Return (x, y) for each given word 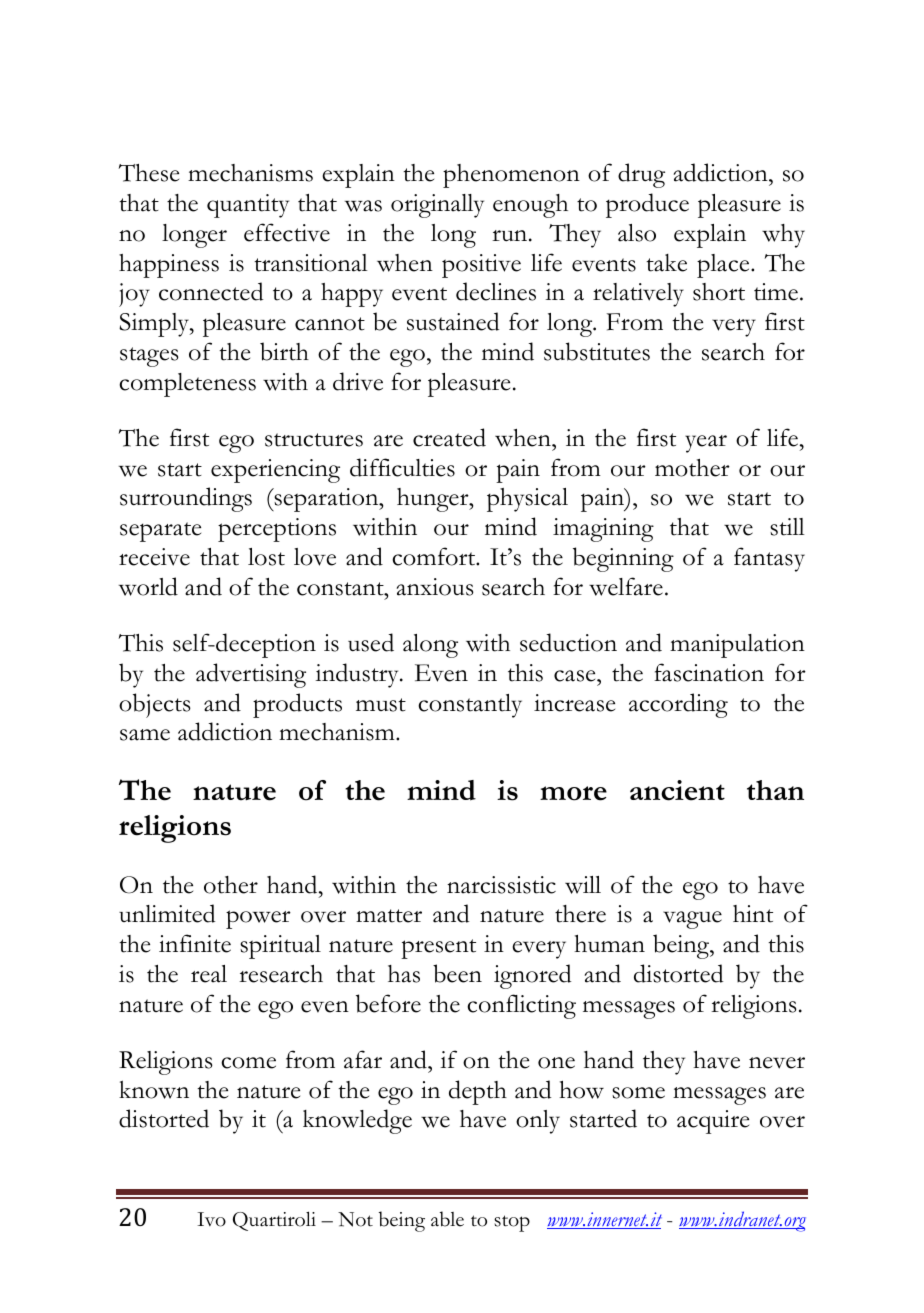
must (381, 705)
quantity (248, 206)
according (678, 705)
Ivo (211, 1219)
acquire (713, 1122)
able (447, 1219)
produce (647, 205)
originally (437, 206)
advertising (251, 675)
